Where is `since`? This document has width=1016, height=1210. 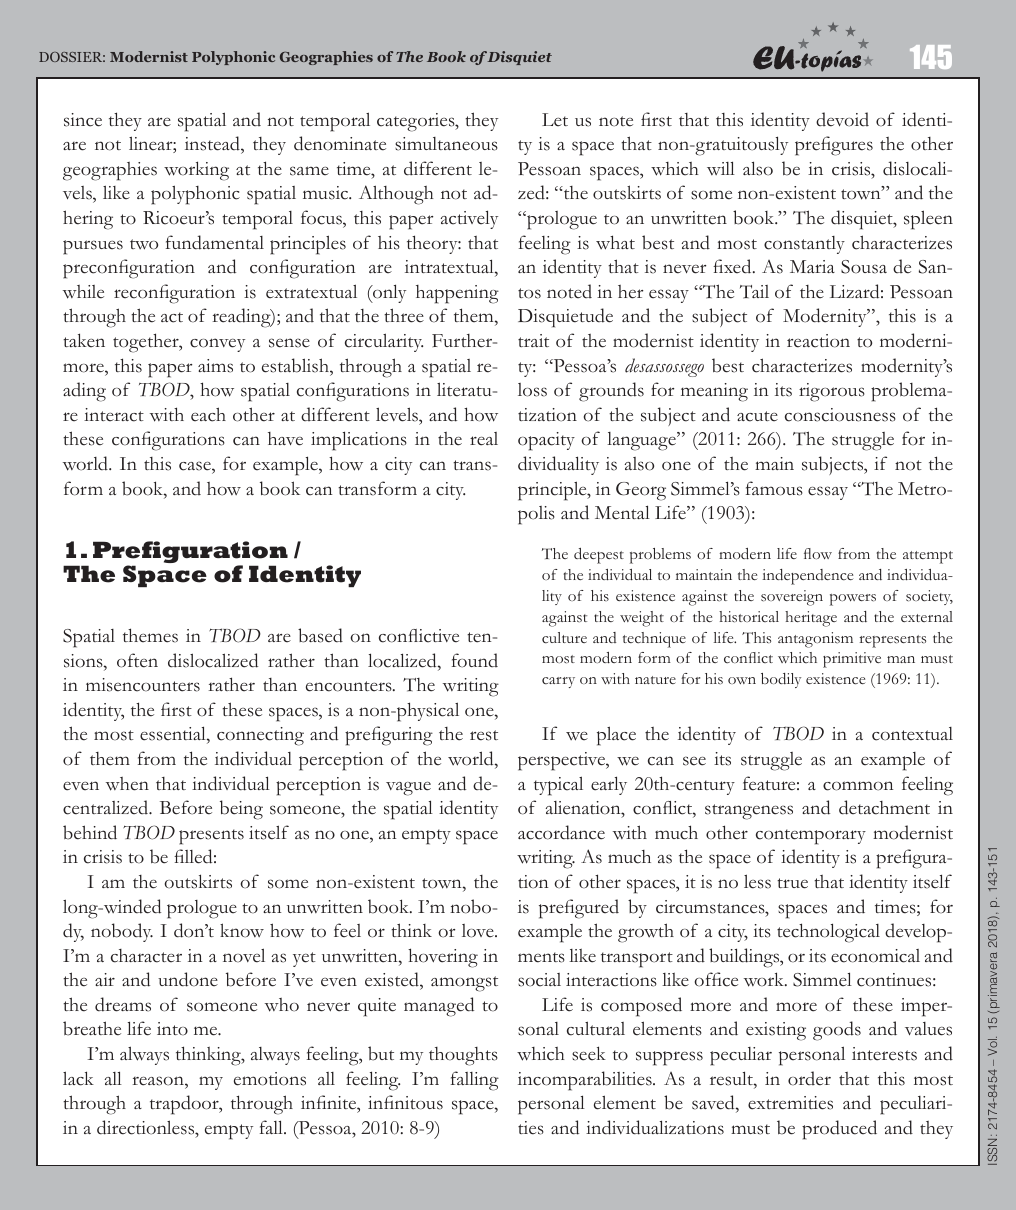
since is located at coordinates (83, 120).
